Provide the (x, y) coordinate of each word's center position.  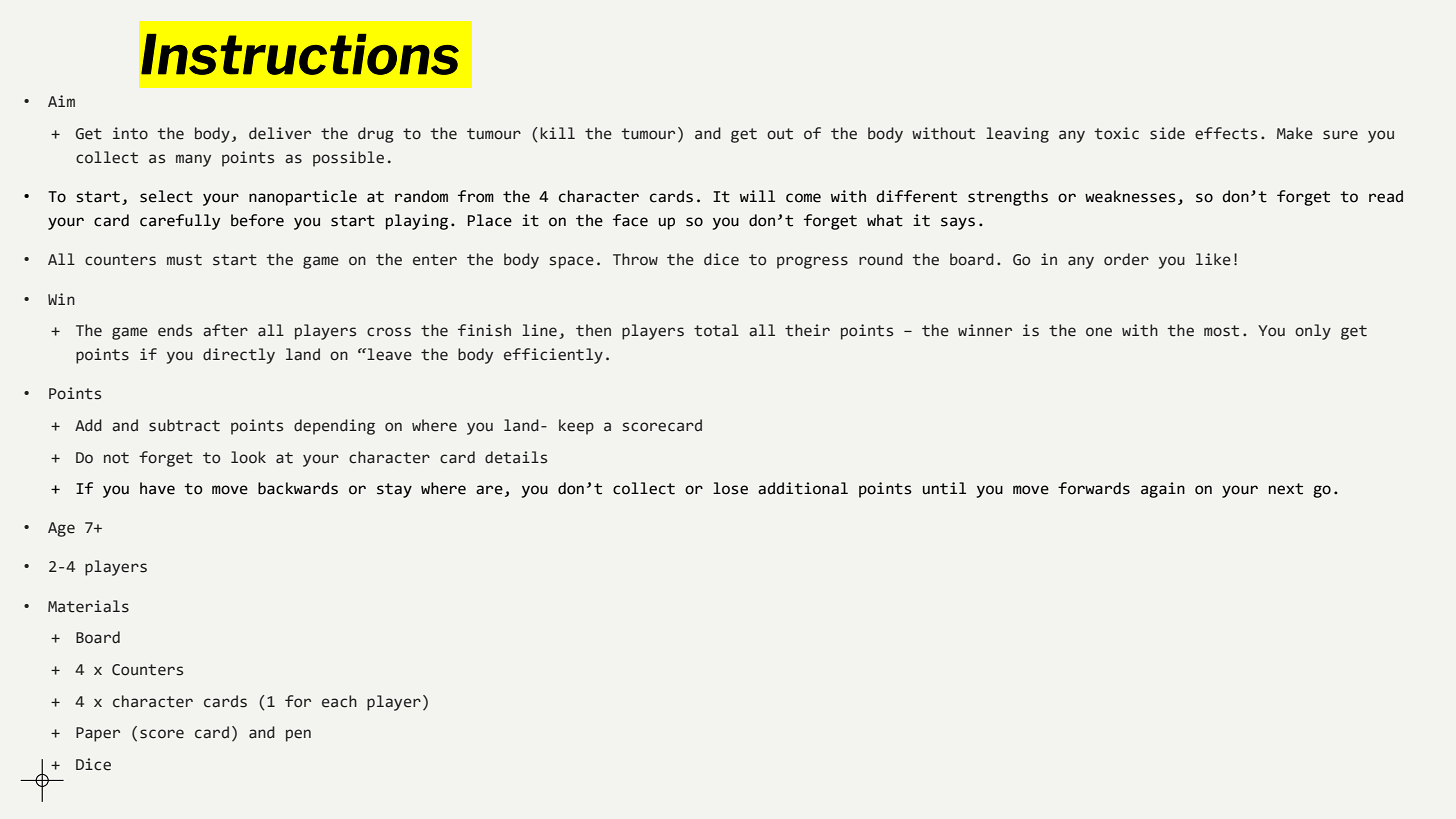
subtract (184, 425)
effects (1226, 133)
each (339, 701)
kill (557, 133)
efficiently (553, 356)
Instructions (300, 54)
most (1221, 331)
